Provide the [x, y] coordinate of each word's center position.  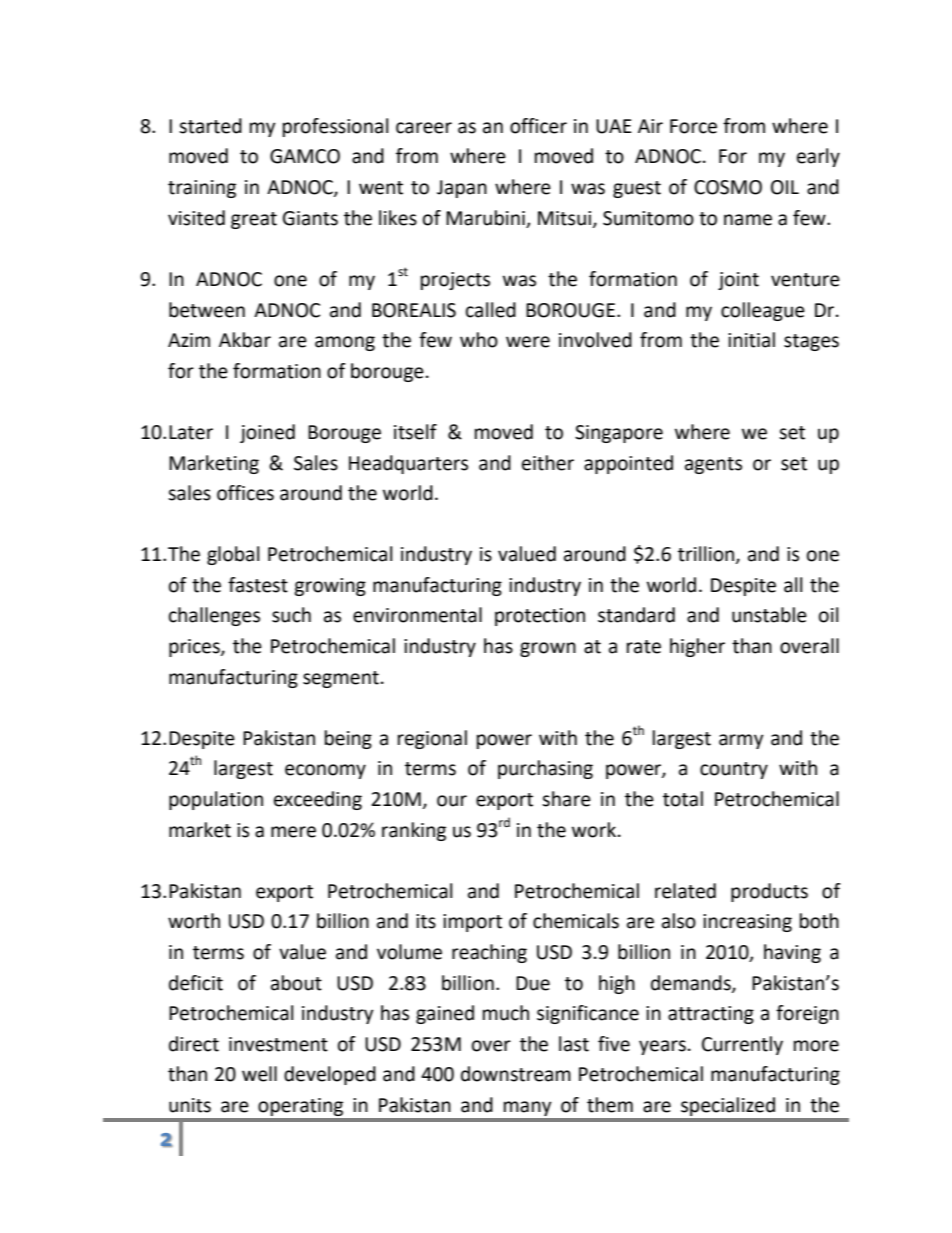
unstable [769, 615]
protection [540, 617]
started [210, 126]
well [259, 1074]
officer [538, 126]
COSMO [728, 187]
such [291, 615]
